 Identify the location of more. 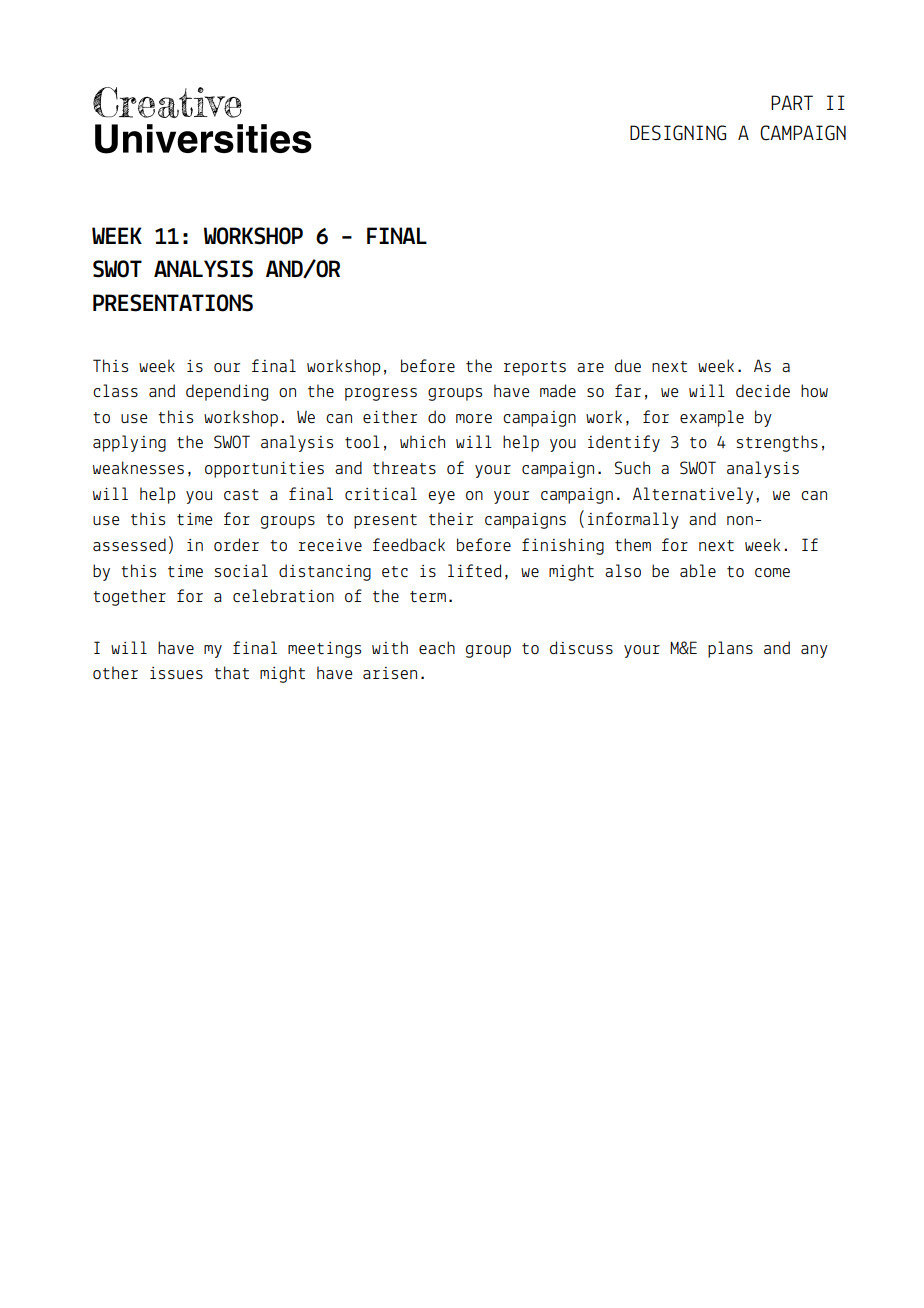
(474, 418).
